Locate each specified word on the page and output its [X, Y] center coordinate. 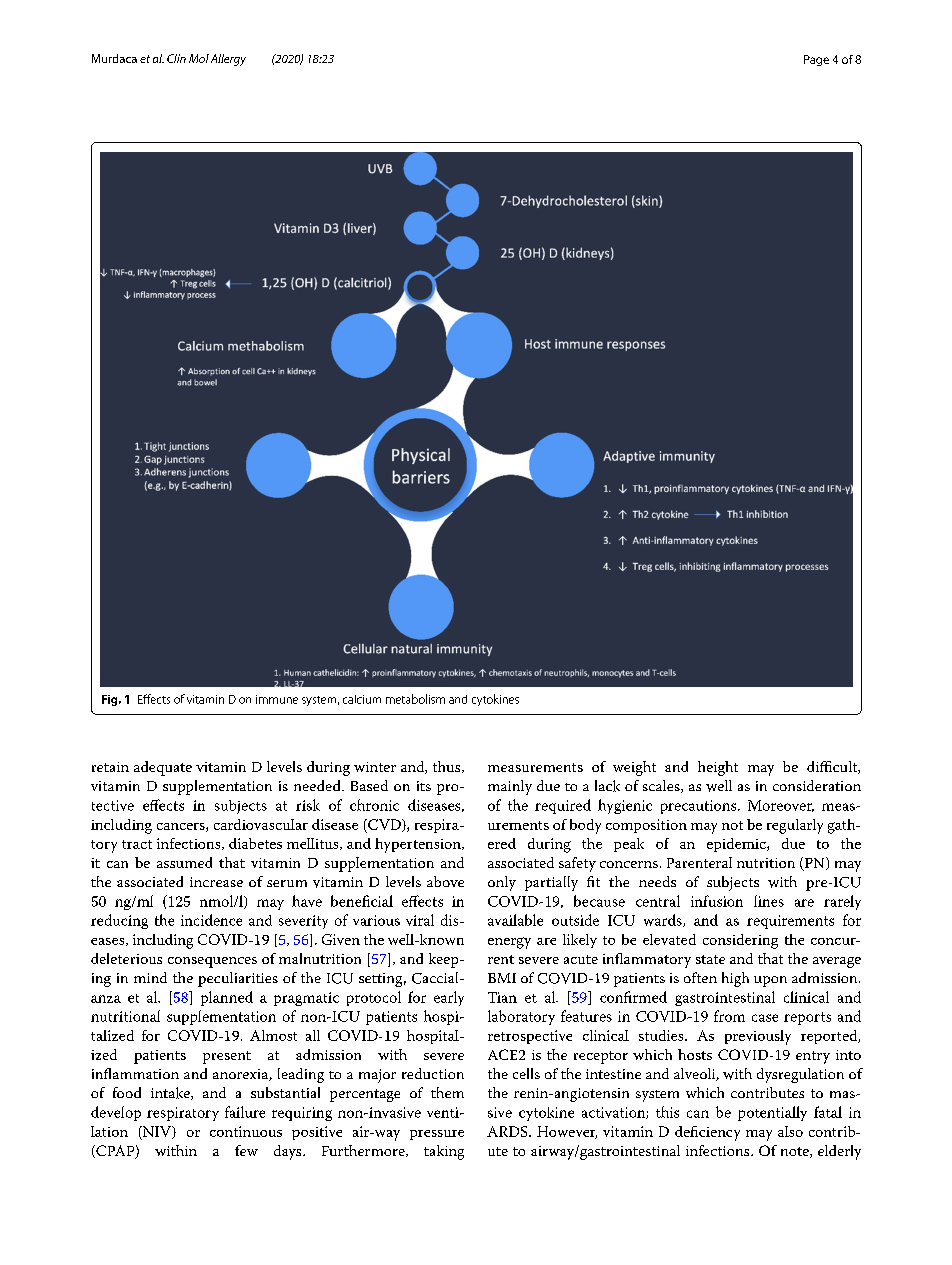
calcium [362, 699]
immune [277, 699]
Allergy [228, 60]
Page [816, 60]
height [718, 768]
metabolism [415, 699]
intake [171, 1093]
